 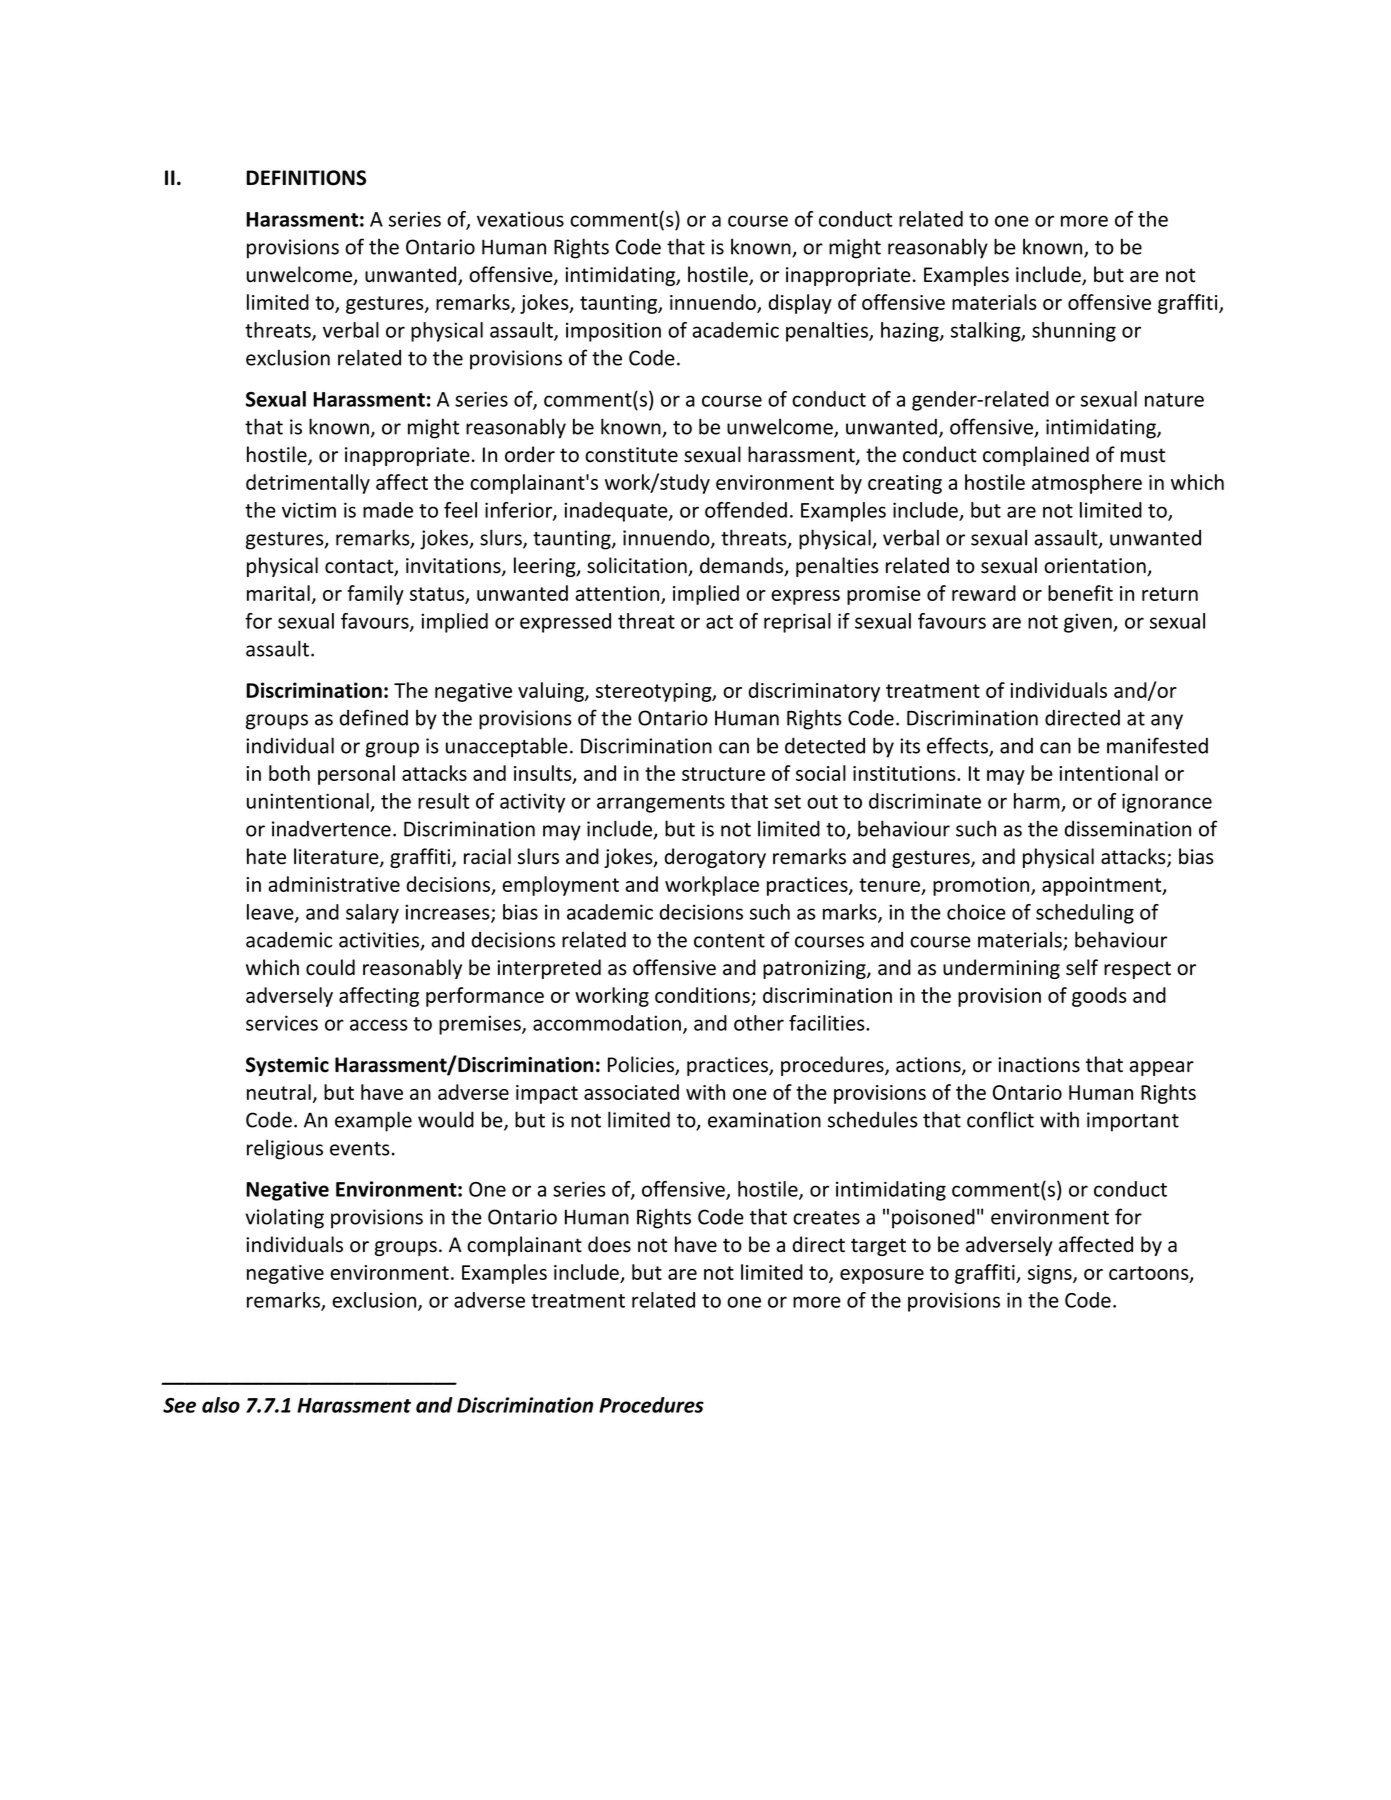 I want to click on associated, so click(x=631, y=1092).
